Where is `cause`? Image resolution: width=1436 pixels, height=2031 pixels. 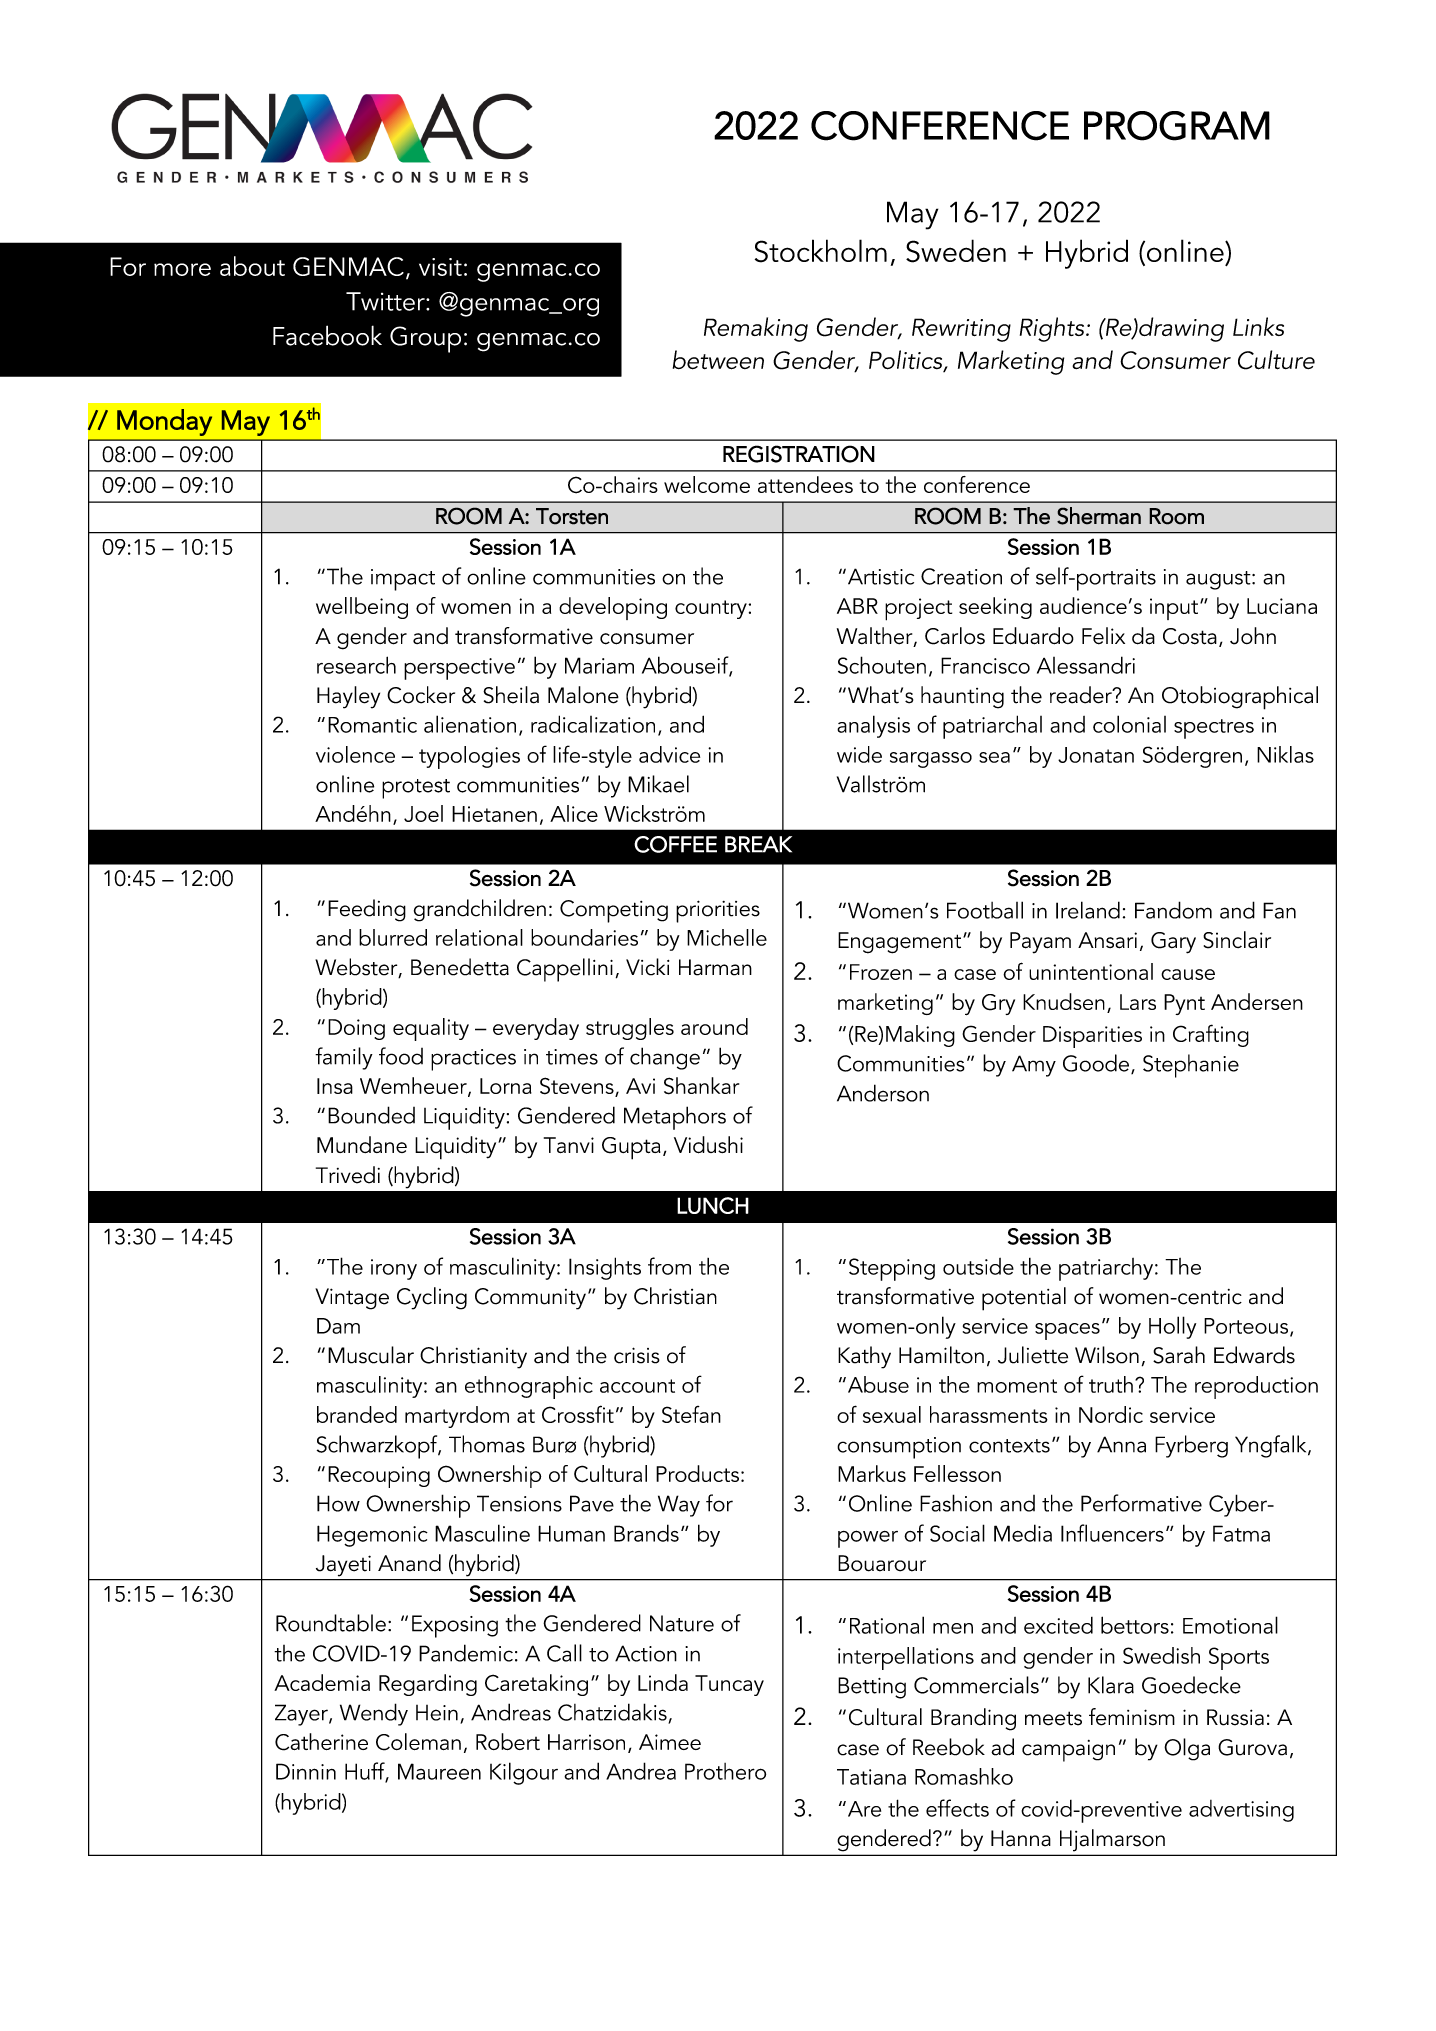 cause is located at coordinates (1188, 974).
